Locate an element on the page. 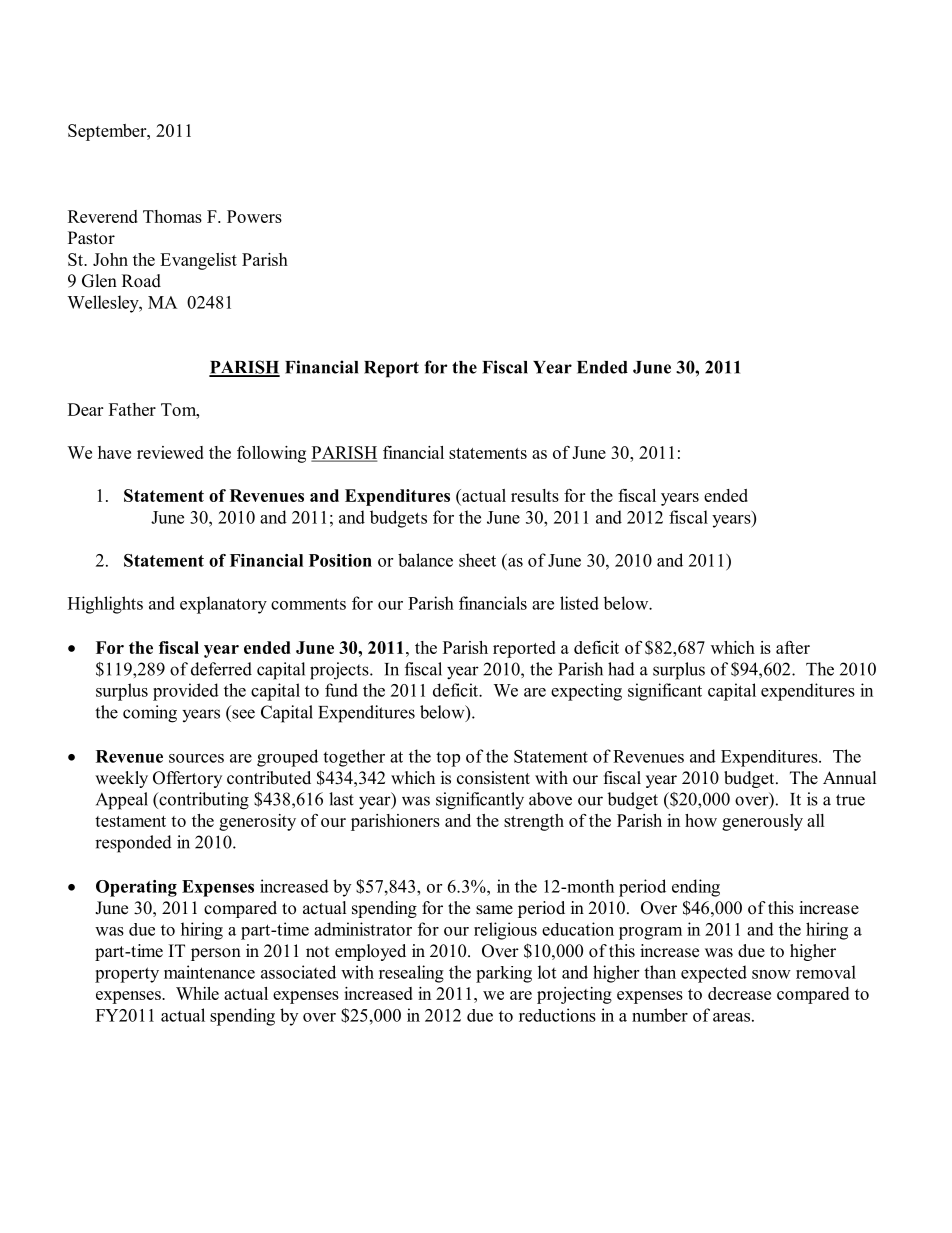  Evangelist is located at coordinates (198, 261).
